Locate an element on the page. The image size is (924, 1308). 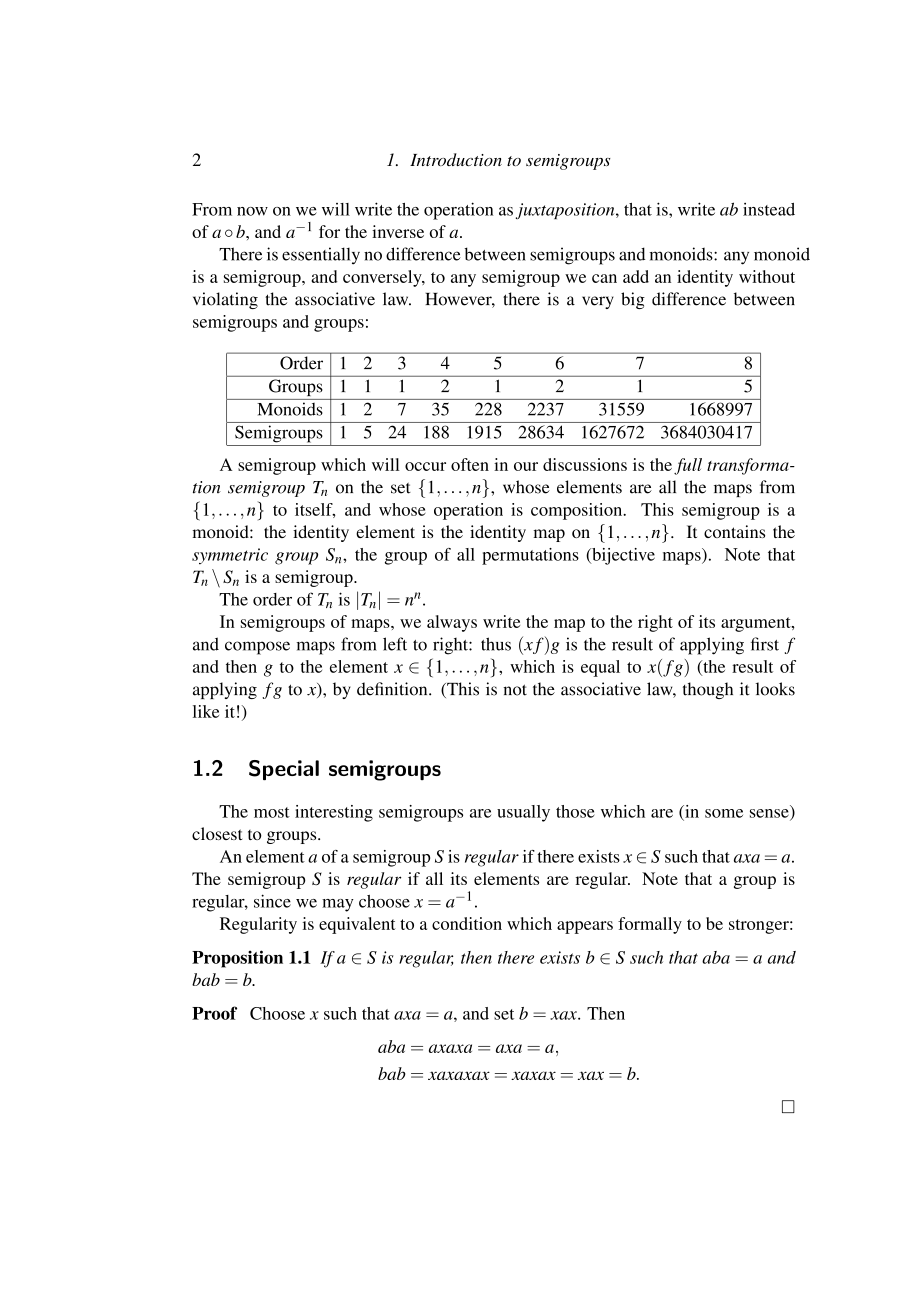
full is located at coordinates (688, 466).
